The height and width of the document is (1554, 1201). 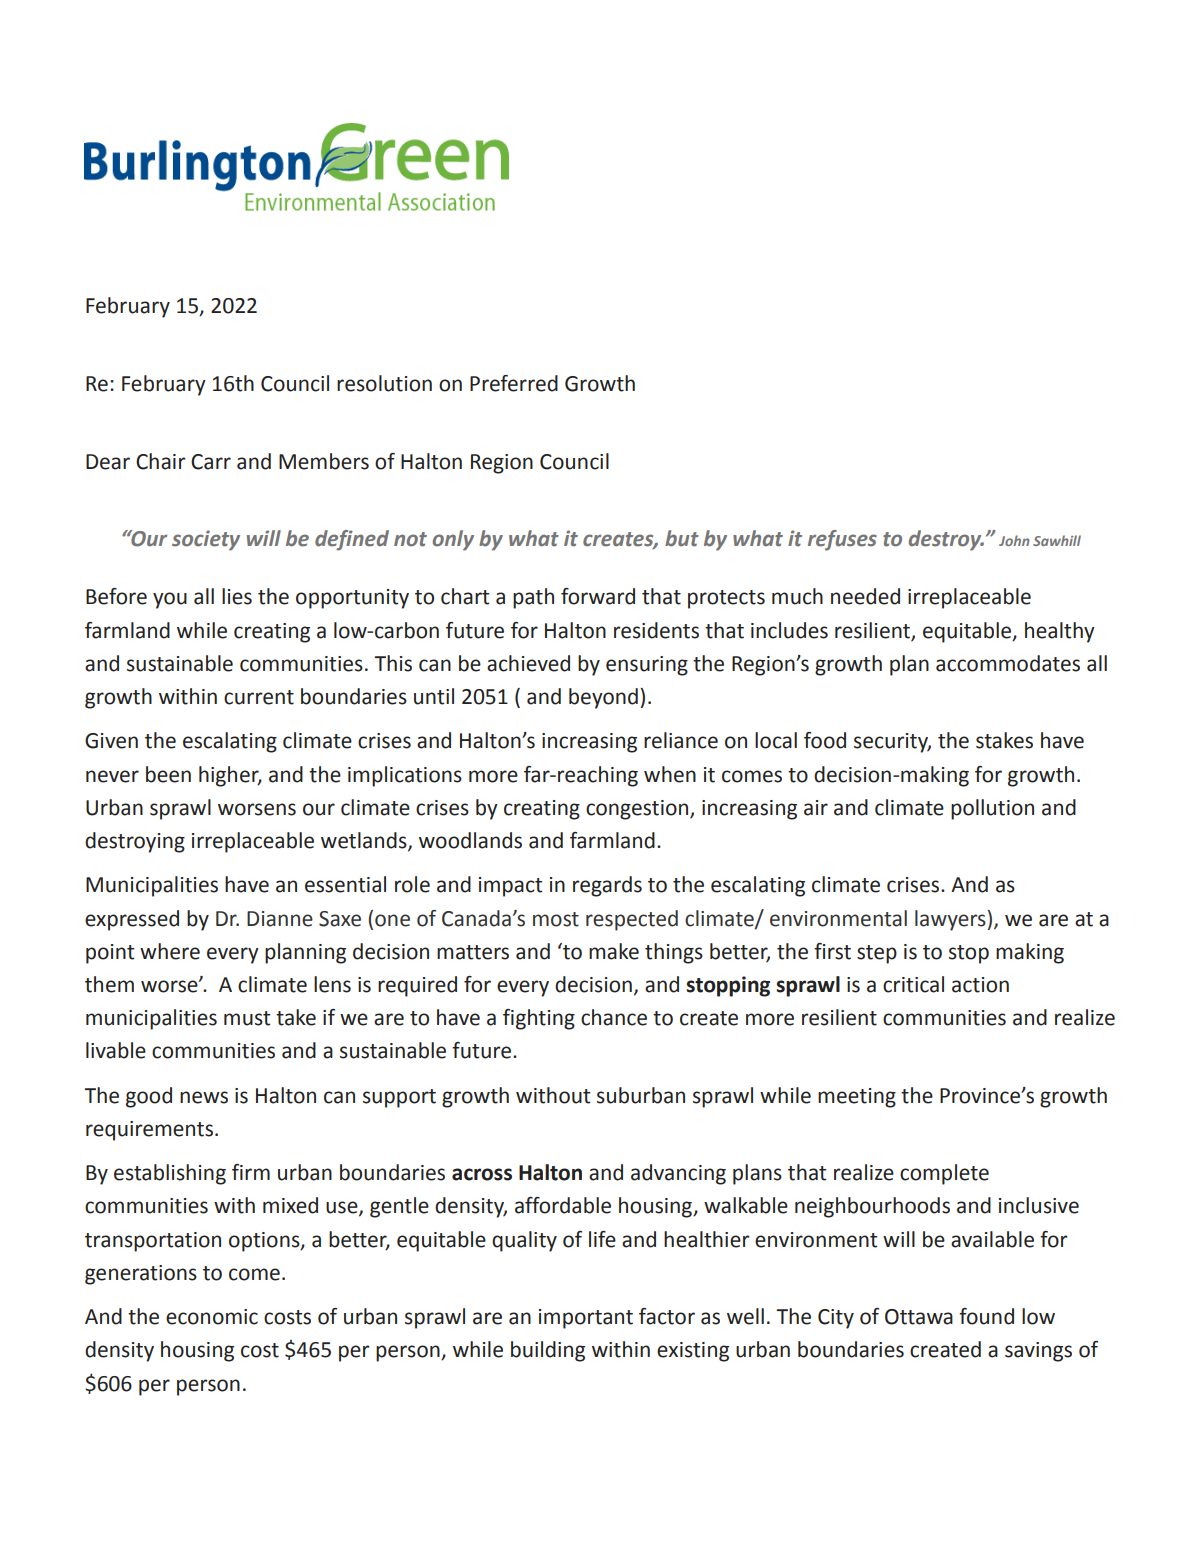 What do you see at coordinates (204, 1097) in the document?
I see `news` at bounding box center [204, 1097].
